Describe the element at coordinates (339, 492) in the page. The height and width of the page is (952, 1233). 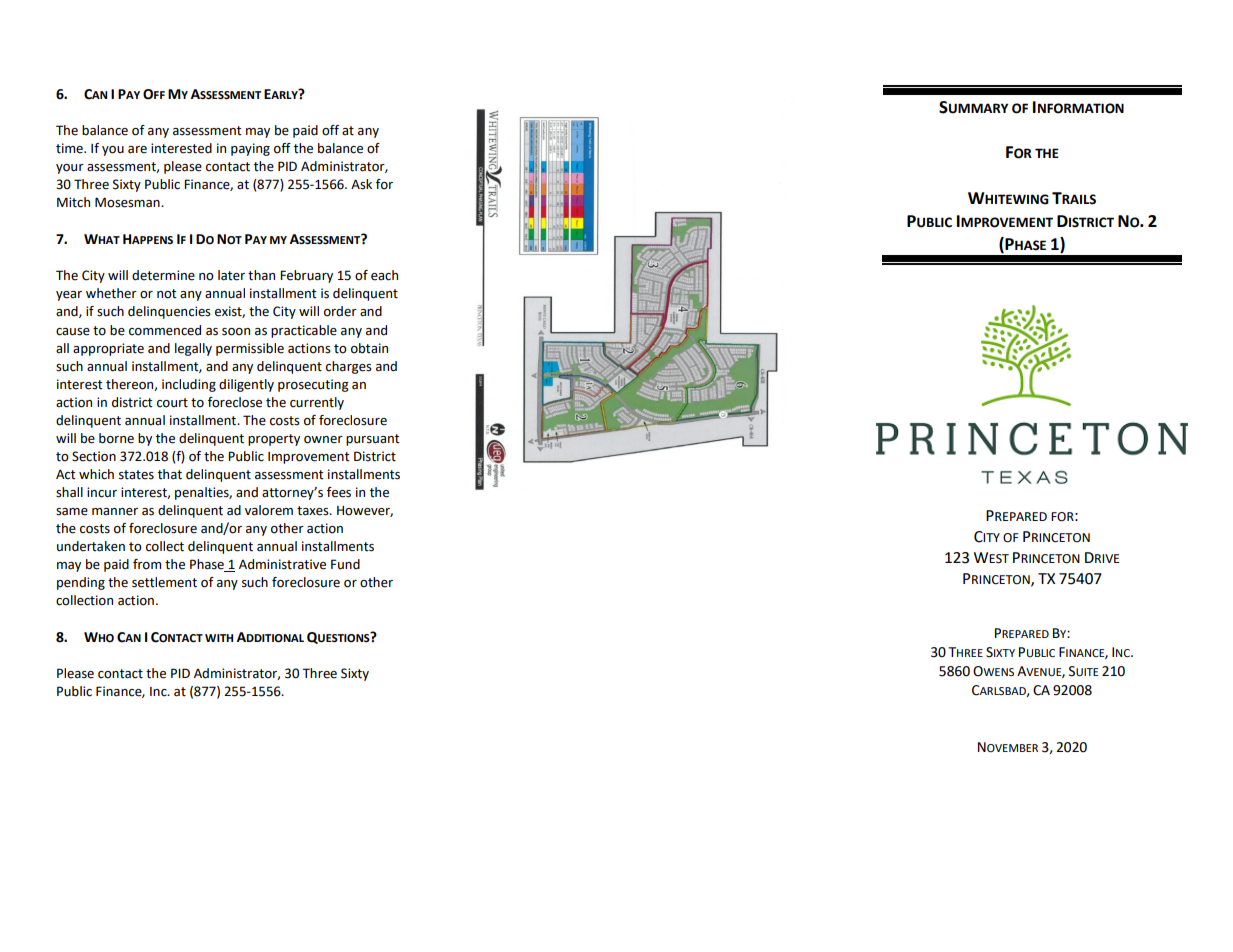
I see `fees` at that location.
